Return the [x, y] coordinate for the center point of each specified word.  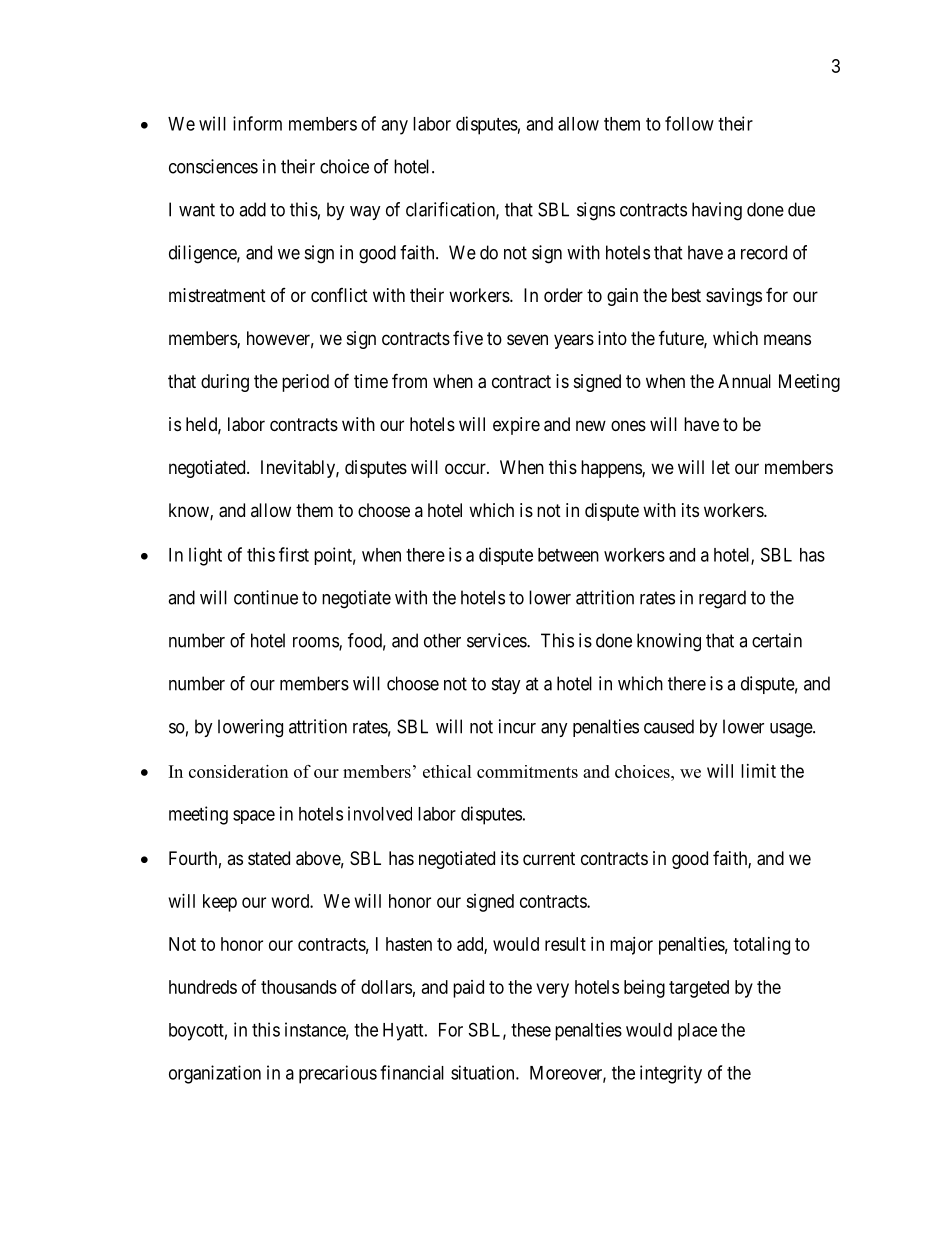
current [549, 858]
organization [215, 1074]
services [497, 640]
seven [527, 339]
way [365, 213]
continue [266, 597]
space [254, 817]
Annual [744, 381]
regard [722, 599]
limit [758, 771]
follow [689, 123]
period [305, 383]
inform [257, 123]
